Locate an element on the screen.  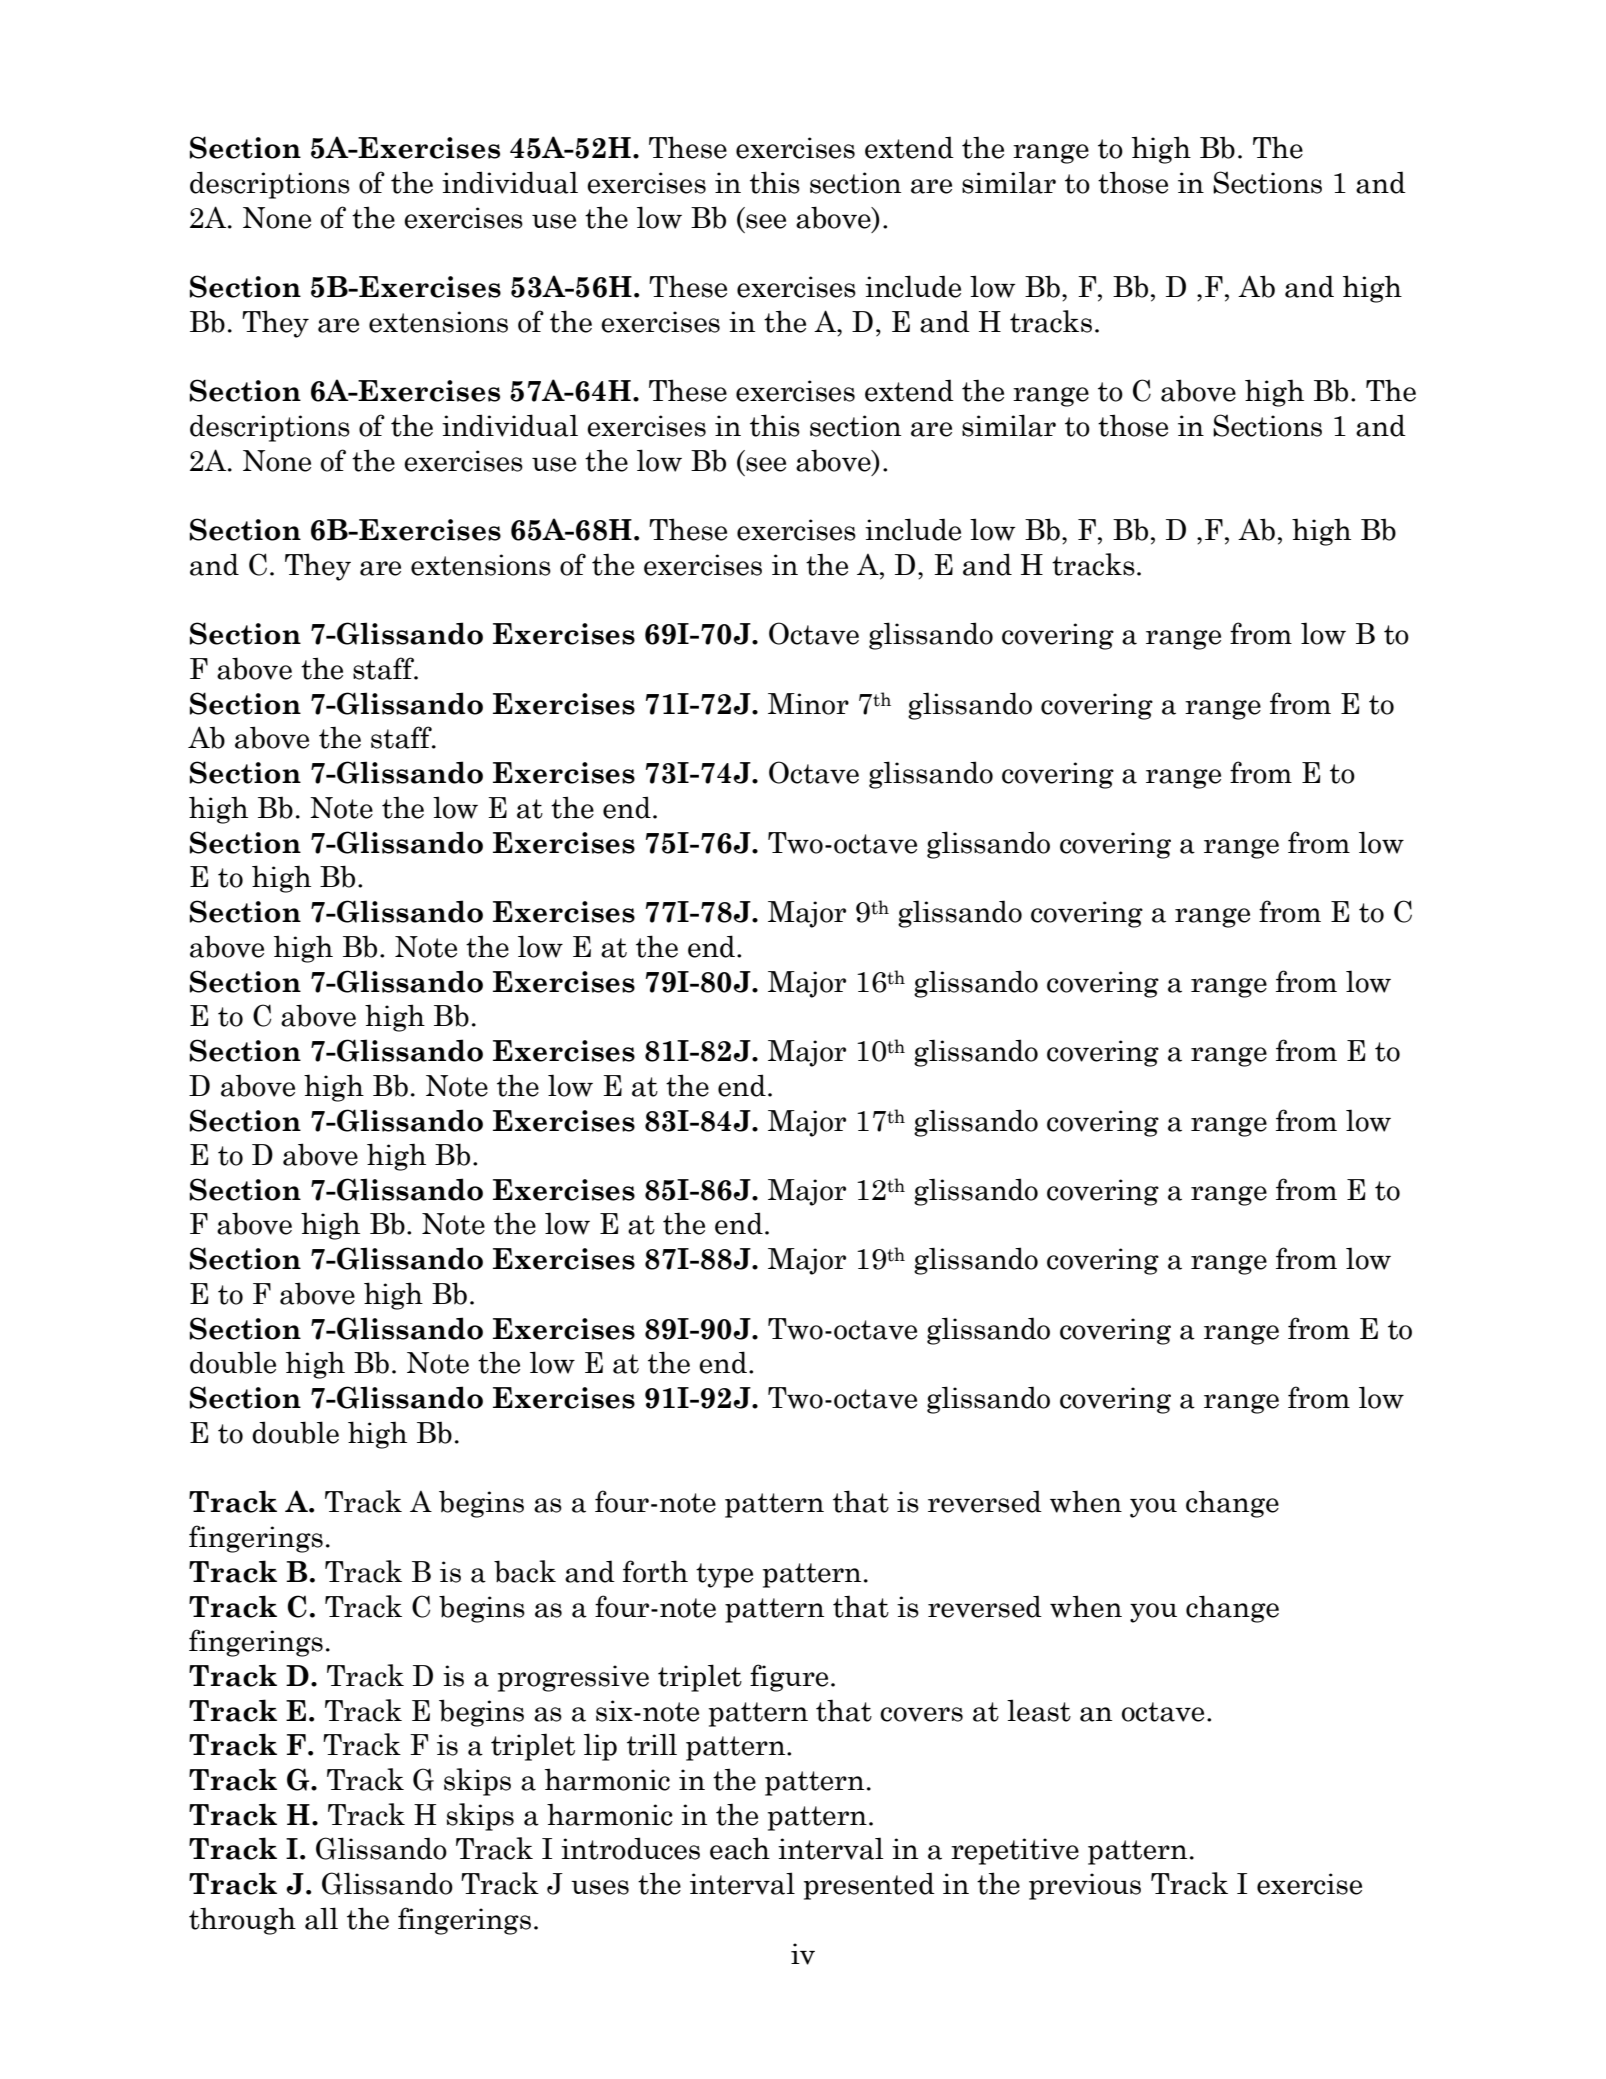
all is located at coordinates (321, 1918).
